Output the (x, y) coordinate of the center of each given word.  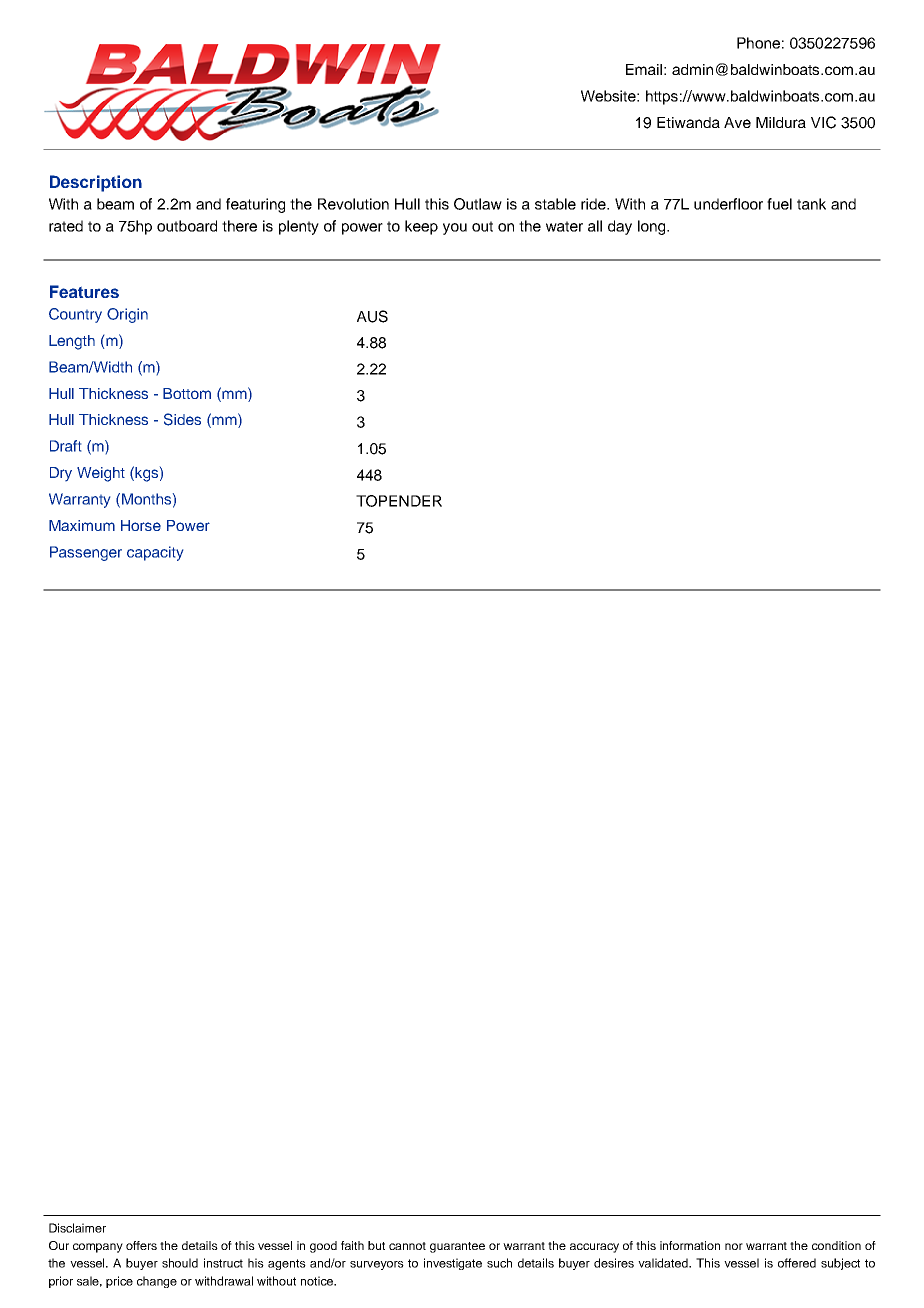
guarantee (457, 1247)
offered (797, 1263)
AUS (372, 316)
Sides (182, 419)
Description (96, 183)
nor (734, 1246)
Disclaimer (77, 1228)
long (653, 227)
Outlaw (478, 204)
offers (141, 1245)
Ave (737, 122)
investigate (453, 1264)
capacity (155, 553)
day (620, 227)
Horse (141, 525)
